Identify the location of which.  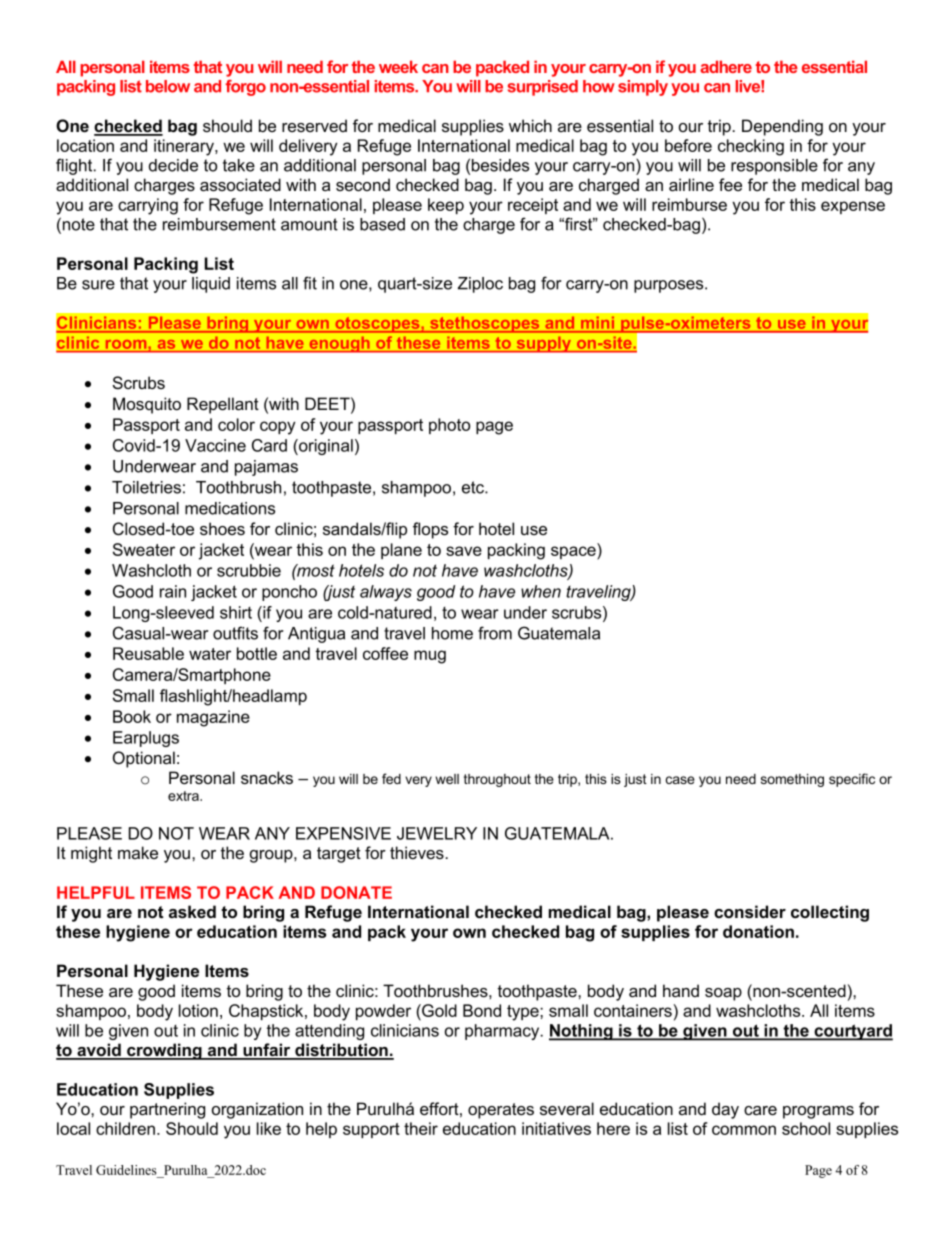
(530, 125).
